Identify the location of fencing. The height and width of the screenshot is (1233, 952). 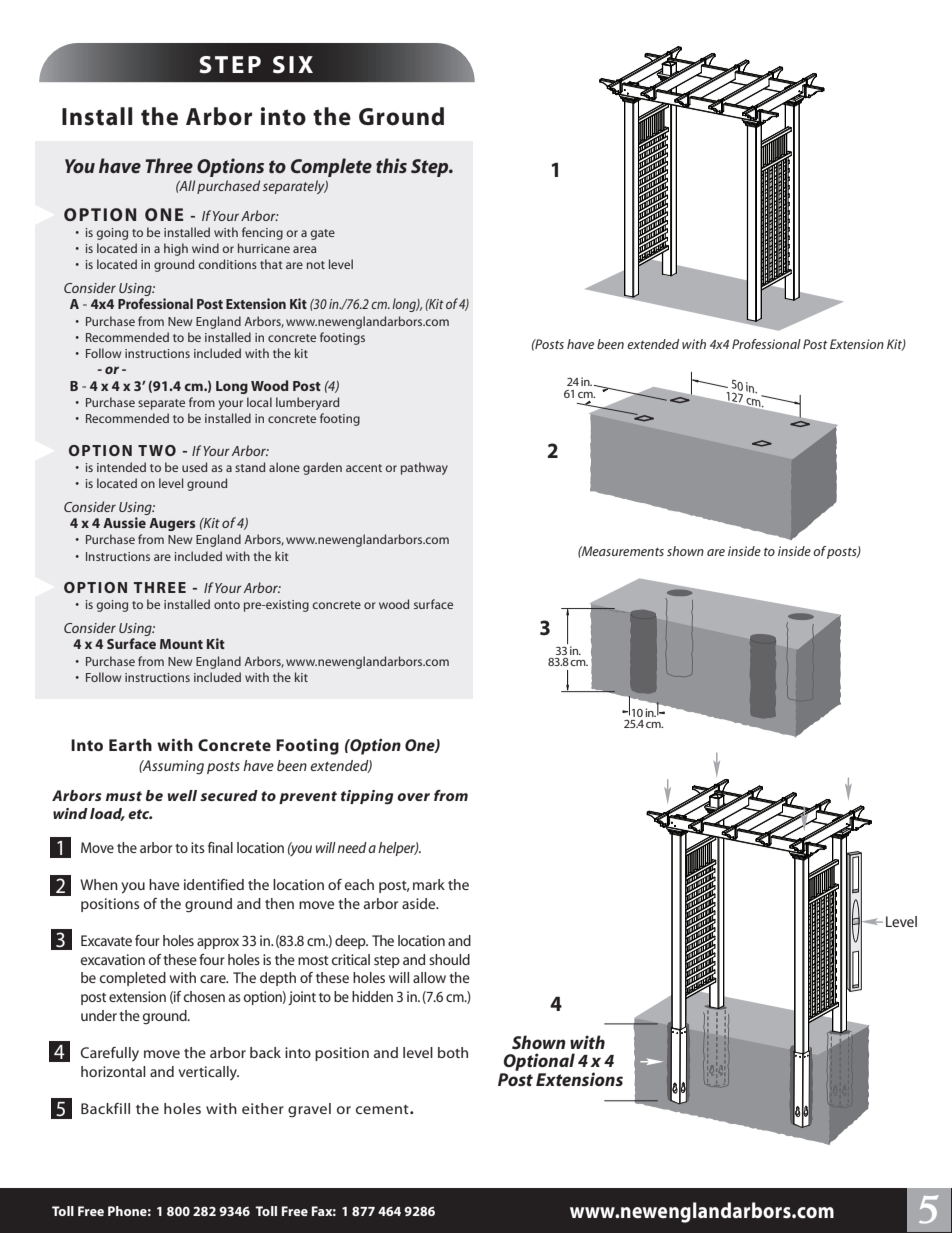
(262, 233).
